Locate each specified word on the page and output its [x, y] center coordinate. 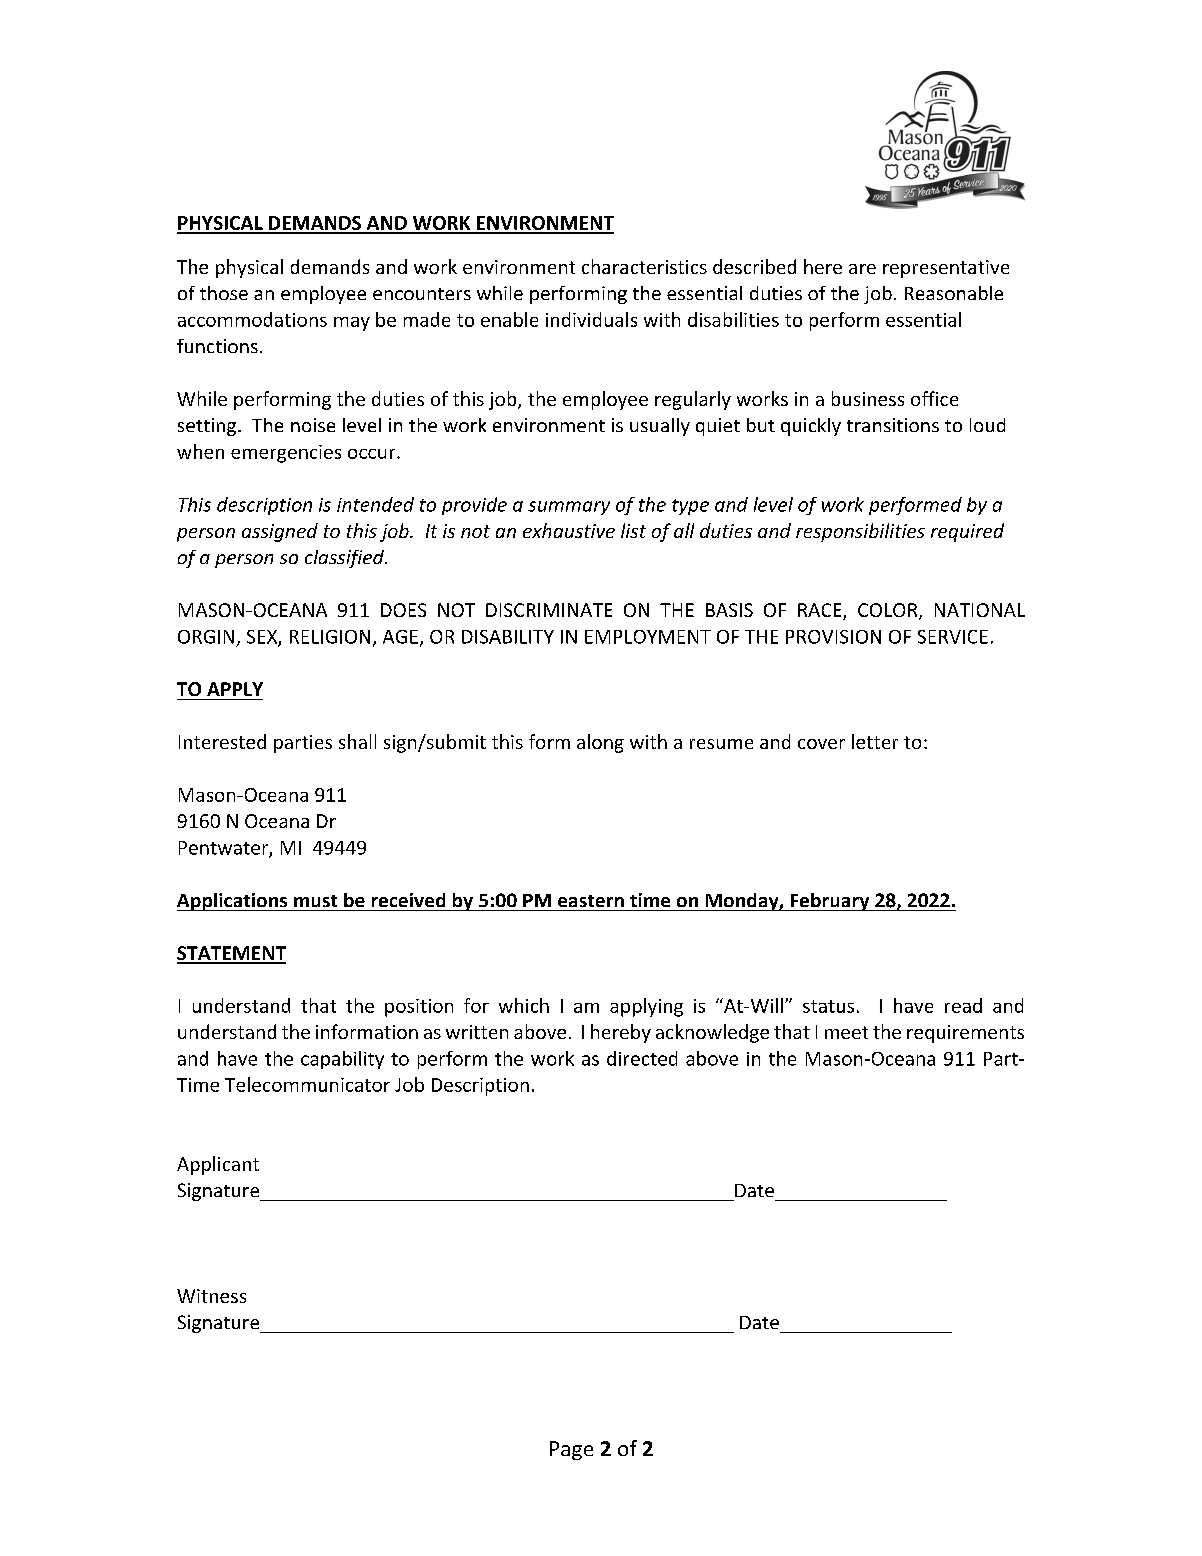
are [862, 269]
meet [846, 1032]
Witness [211, 1296]
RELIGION [330, 637]
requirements [965, 1034]
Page [571, 1450]
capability [342, 1060]
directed [642, 1058]
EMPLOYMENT [648, 637]
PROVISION [833, 637]
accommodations [252, 319]
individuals [591, 319]
